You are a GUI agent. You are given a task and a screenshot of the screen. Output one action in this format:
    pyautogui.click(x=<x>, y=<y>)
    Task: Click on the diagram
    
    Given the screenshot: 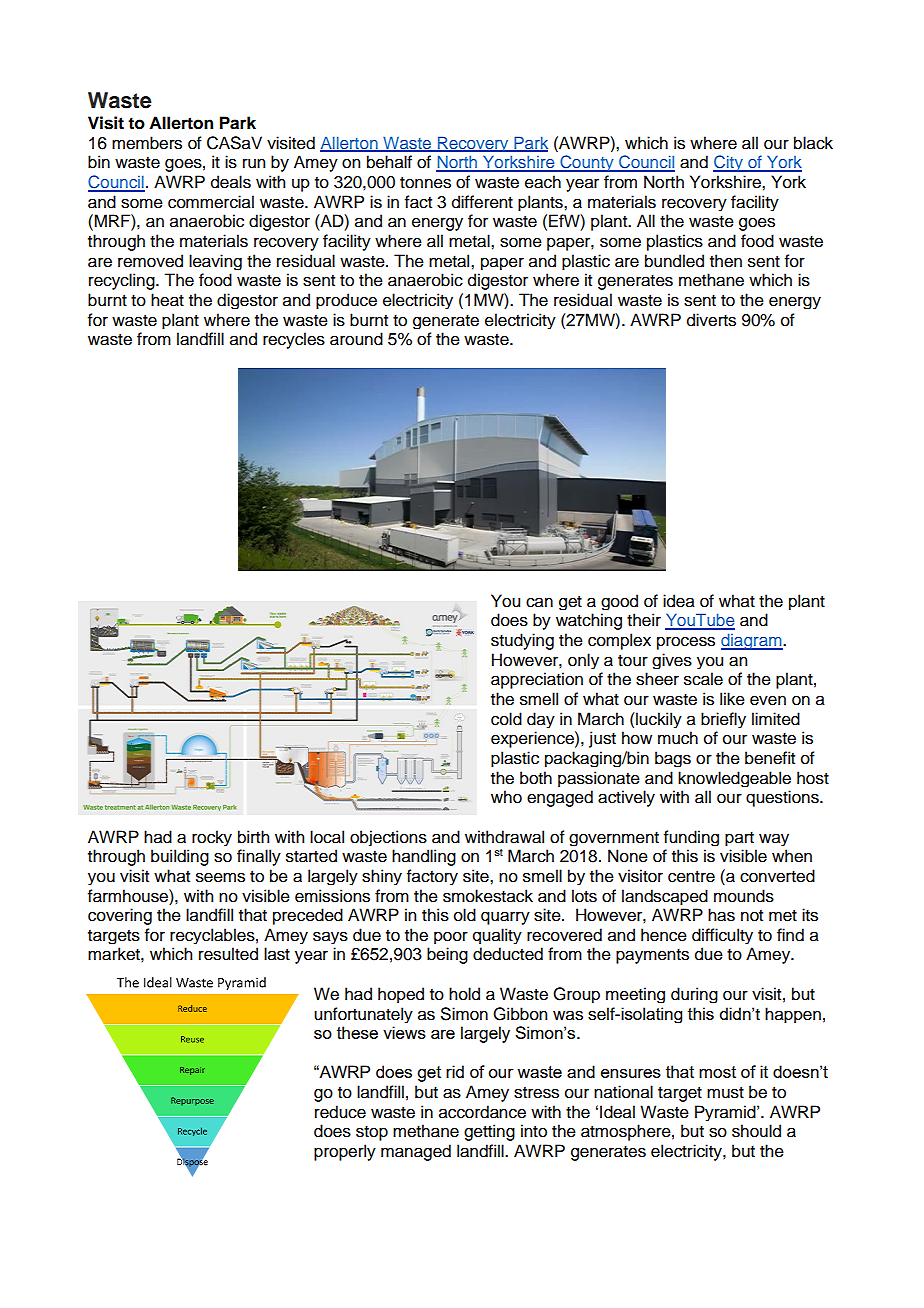 What is the action you would take?
    pyautogui.click(x=752, y=641)
